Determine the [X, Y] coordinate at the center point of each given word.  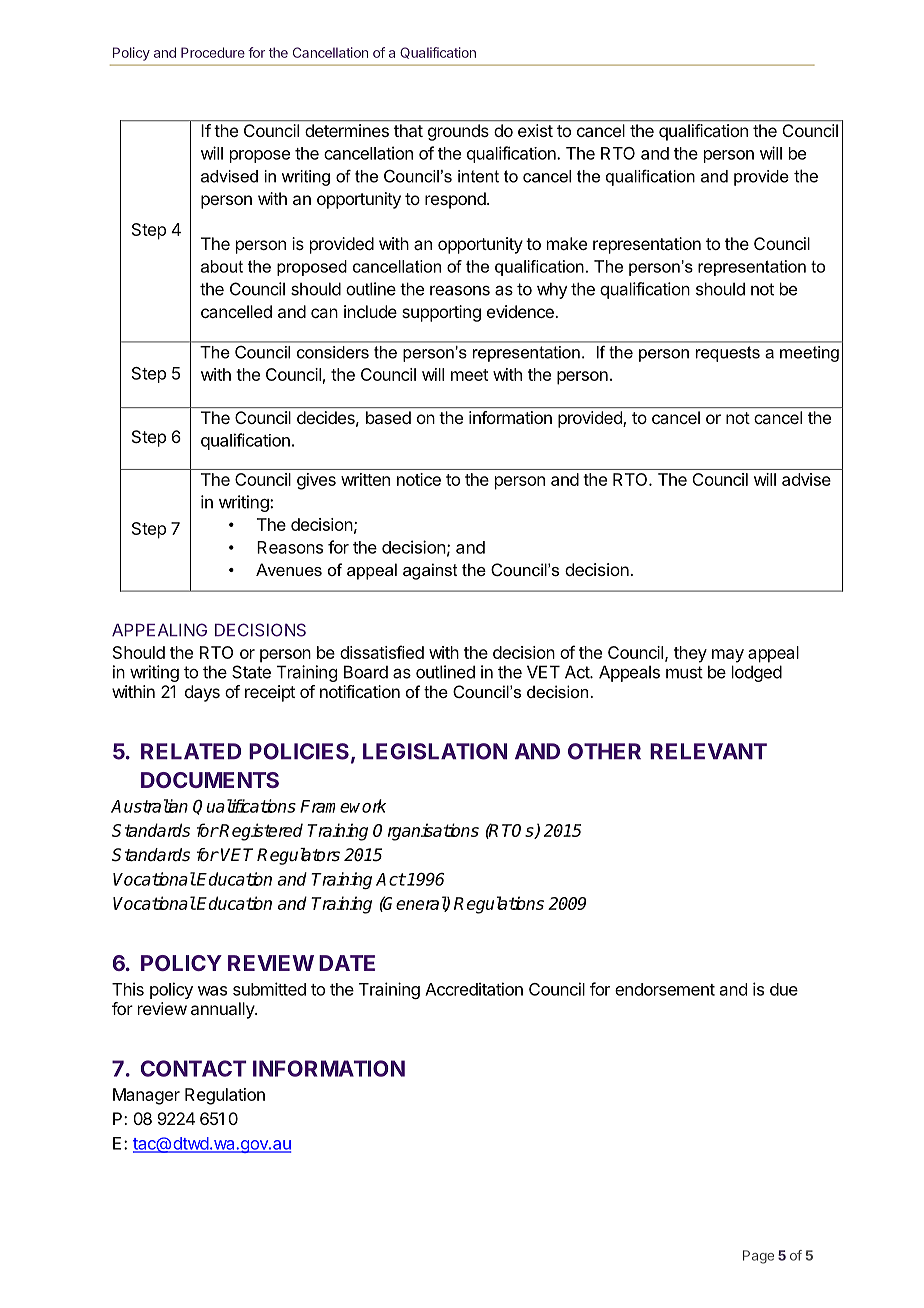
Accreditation [474, 989]
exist [535, 130]
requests [728, 354]
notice [419, 479]
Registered [260, 832]
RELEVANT [708, 751]
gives [316, 481]
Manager [146, 1096]
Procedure [213, 52]
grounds [458, 132]
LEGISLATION [435, 751]
